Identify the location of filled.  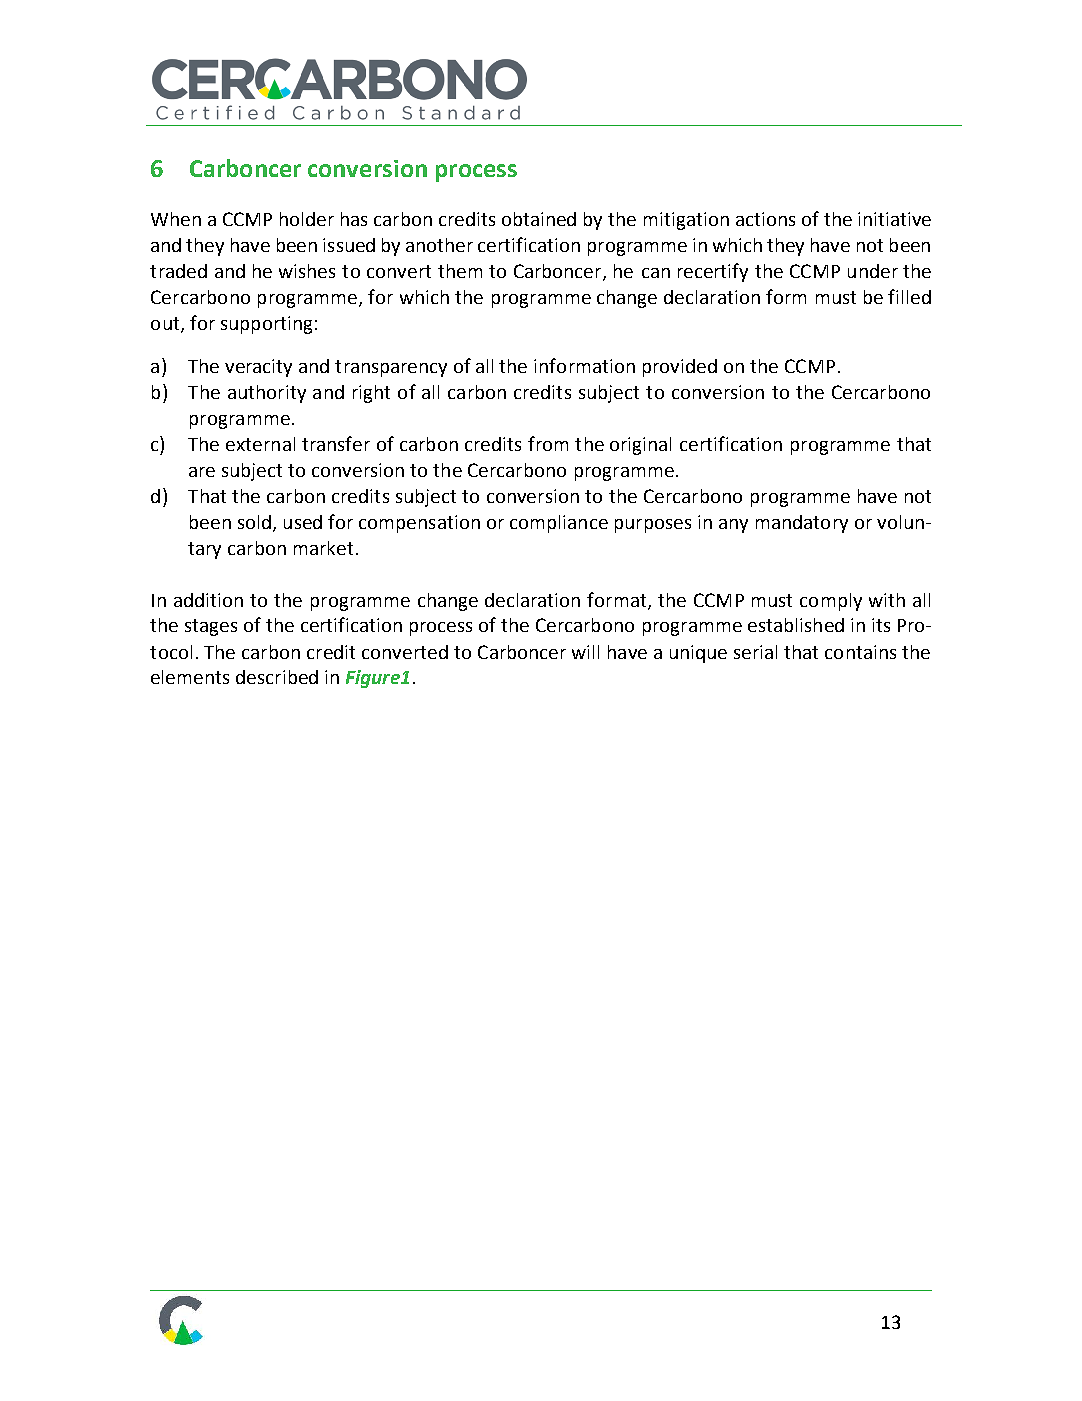
(909, 296).
